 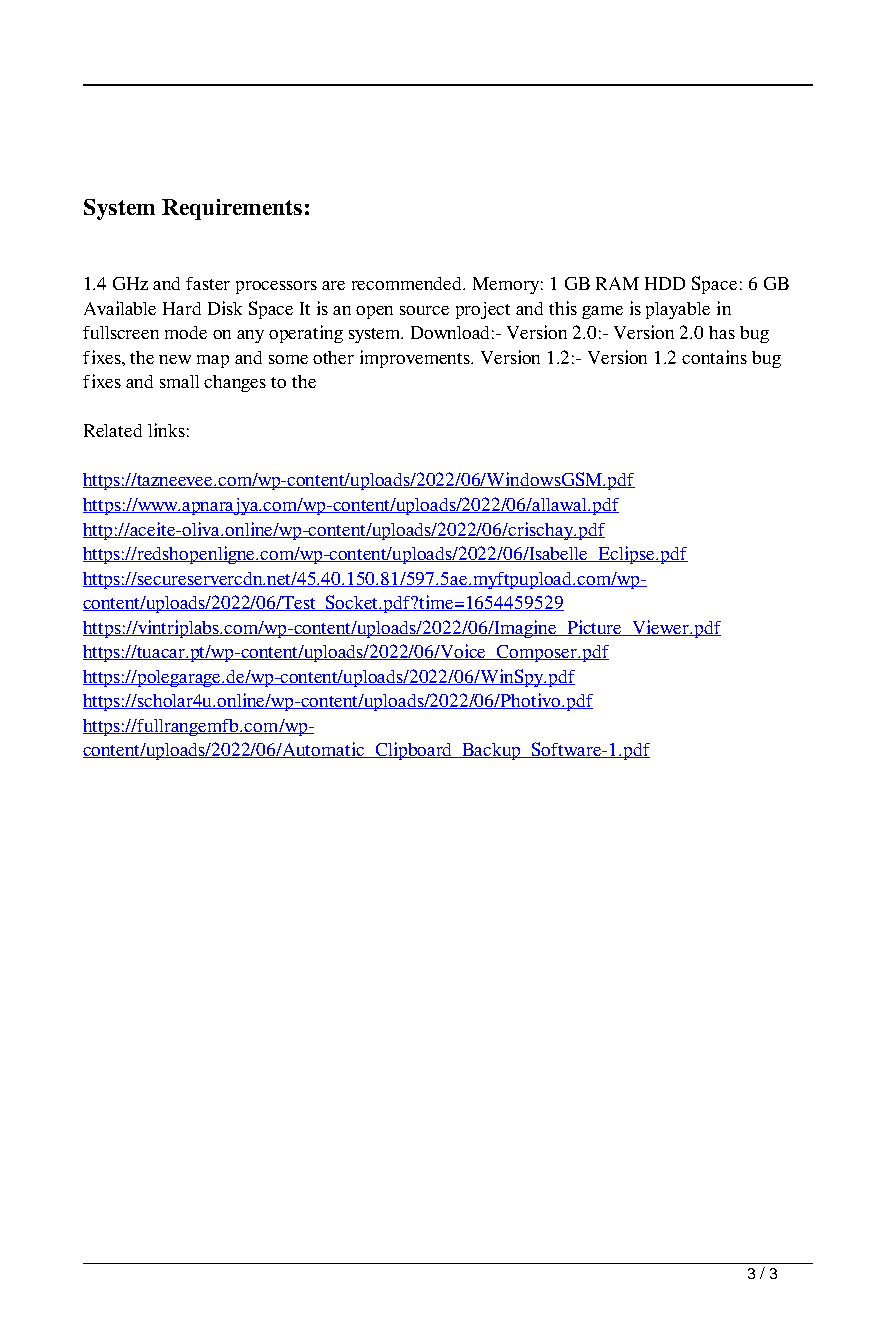 I want to click on Hard, so click(x=182, y=308).
